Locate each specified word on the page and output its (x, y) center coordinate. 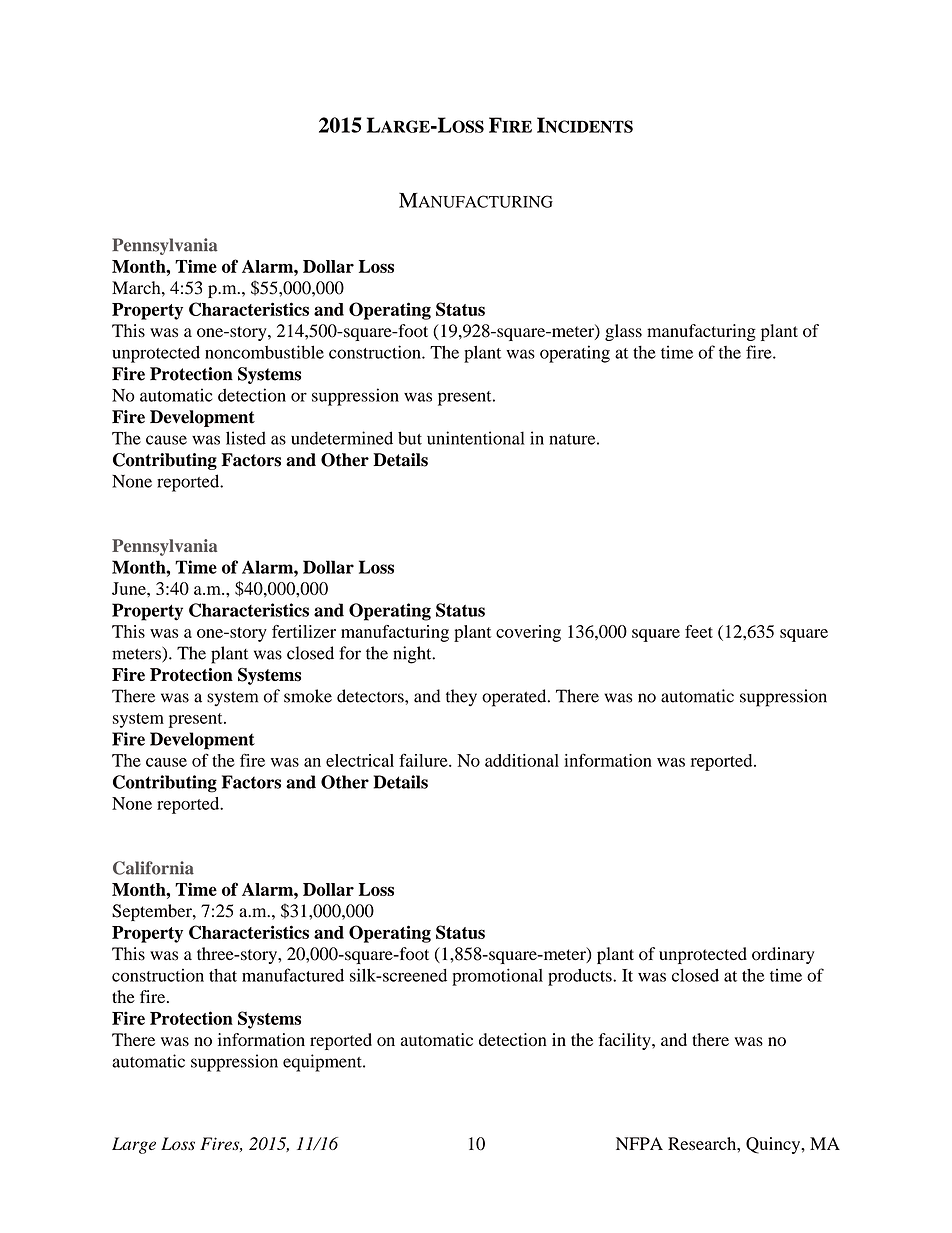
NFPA (639, 1143)
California (153, 868)
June (130, 588)
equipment (323, 1063)
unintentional (476, 438)
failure (424, 760)
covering (528, 633)
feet (699, 631)
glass (623, 332)
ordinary (783, 955)
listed (246, 438)
